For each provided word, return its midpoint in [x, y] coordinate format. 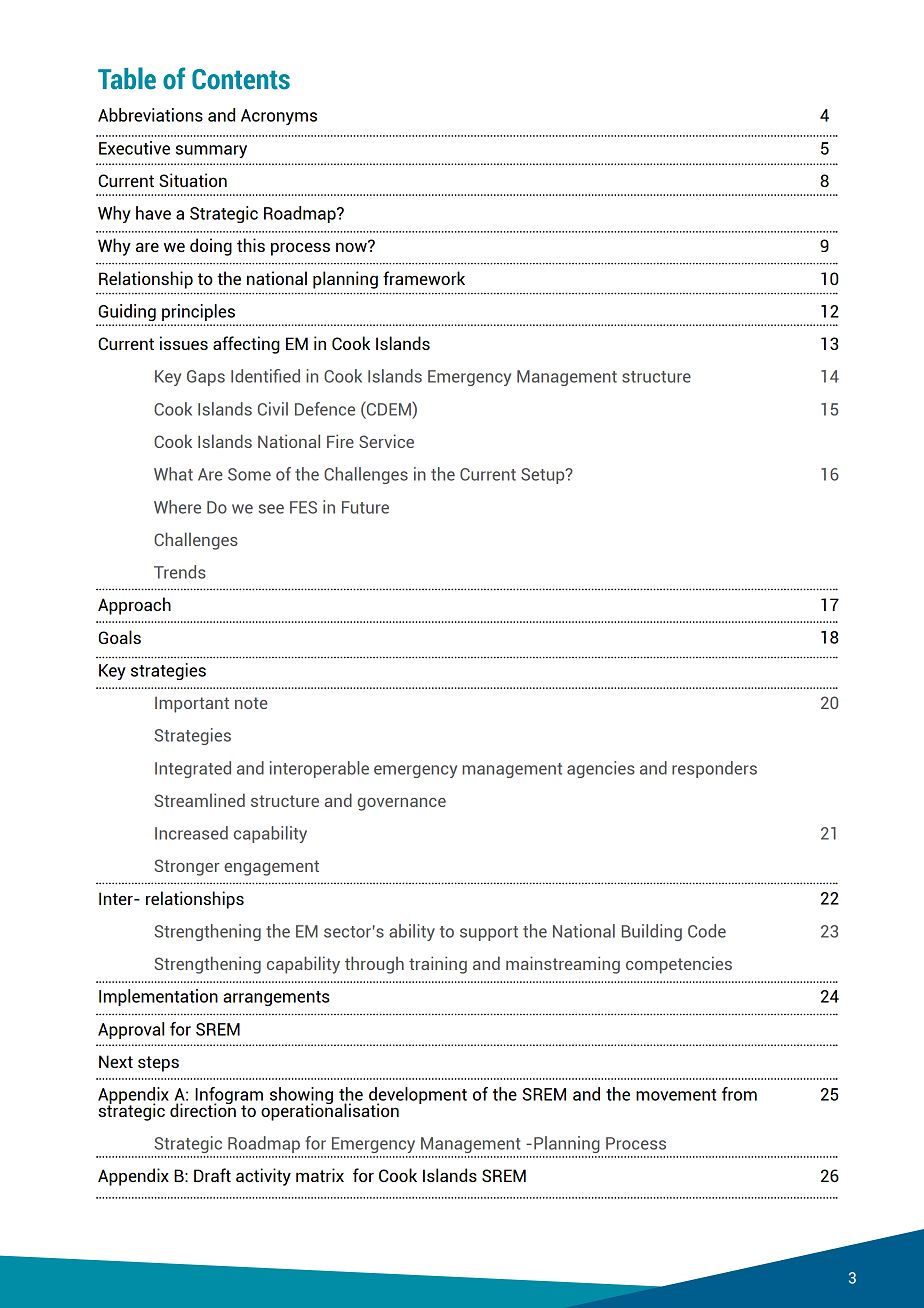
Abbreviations [150, 115]
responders [714, 769]
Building [652, 932]
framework [424, 278]
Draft [212, 1175]
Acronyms [279, 117]
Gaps [206, 378]
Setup [544, 476]
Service [386, 441]
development [418, 1096]
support [489, 933]
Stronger [187, 867]
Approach [134, 606]
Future [365, 507]
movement [676, 1095]
